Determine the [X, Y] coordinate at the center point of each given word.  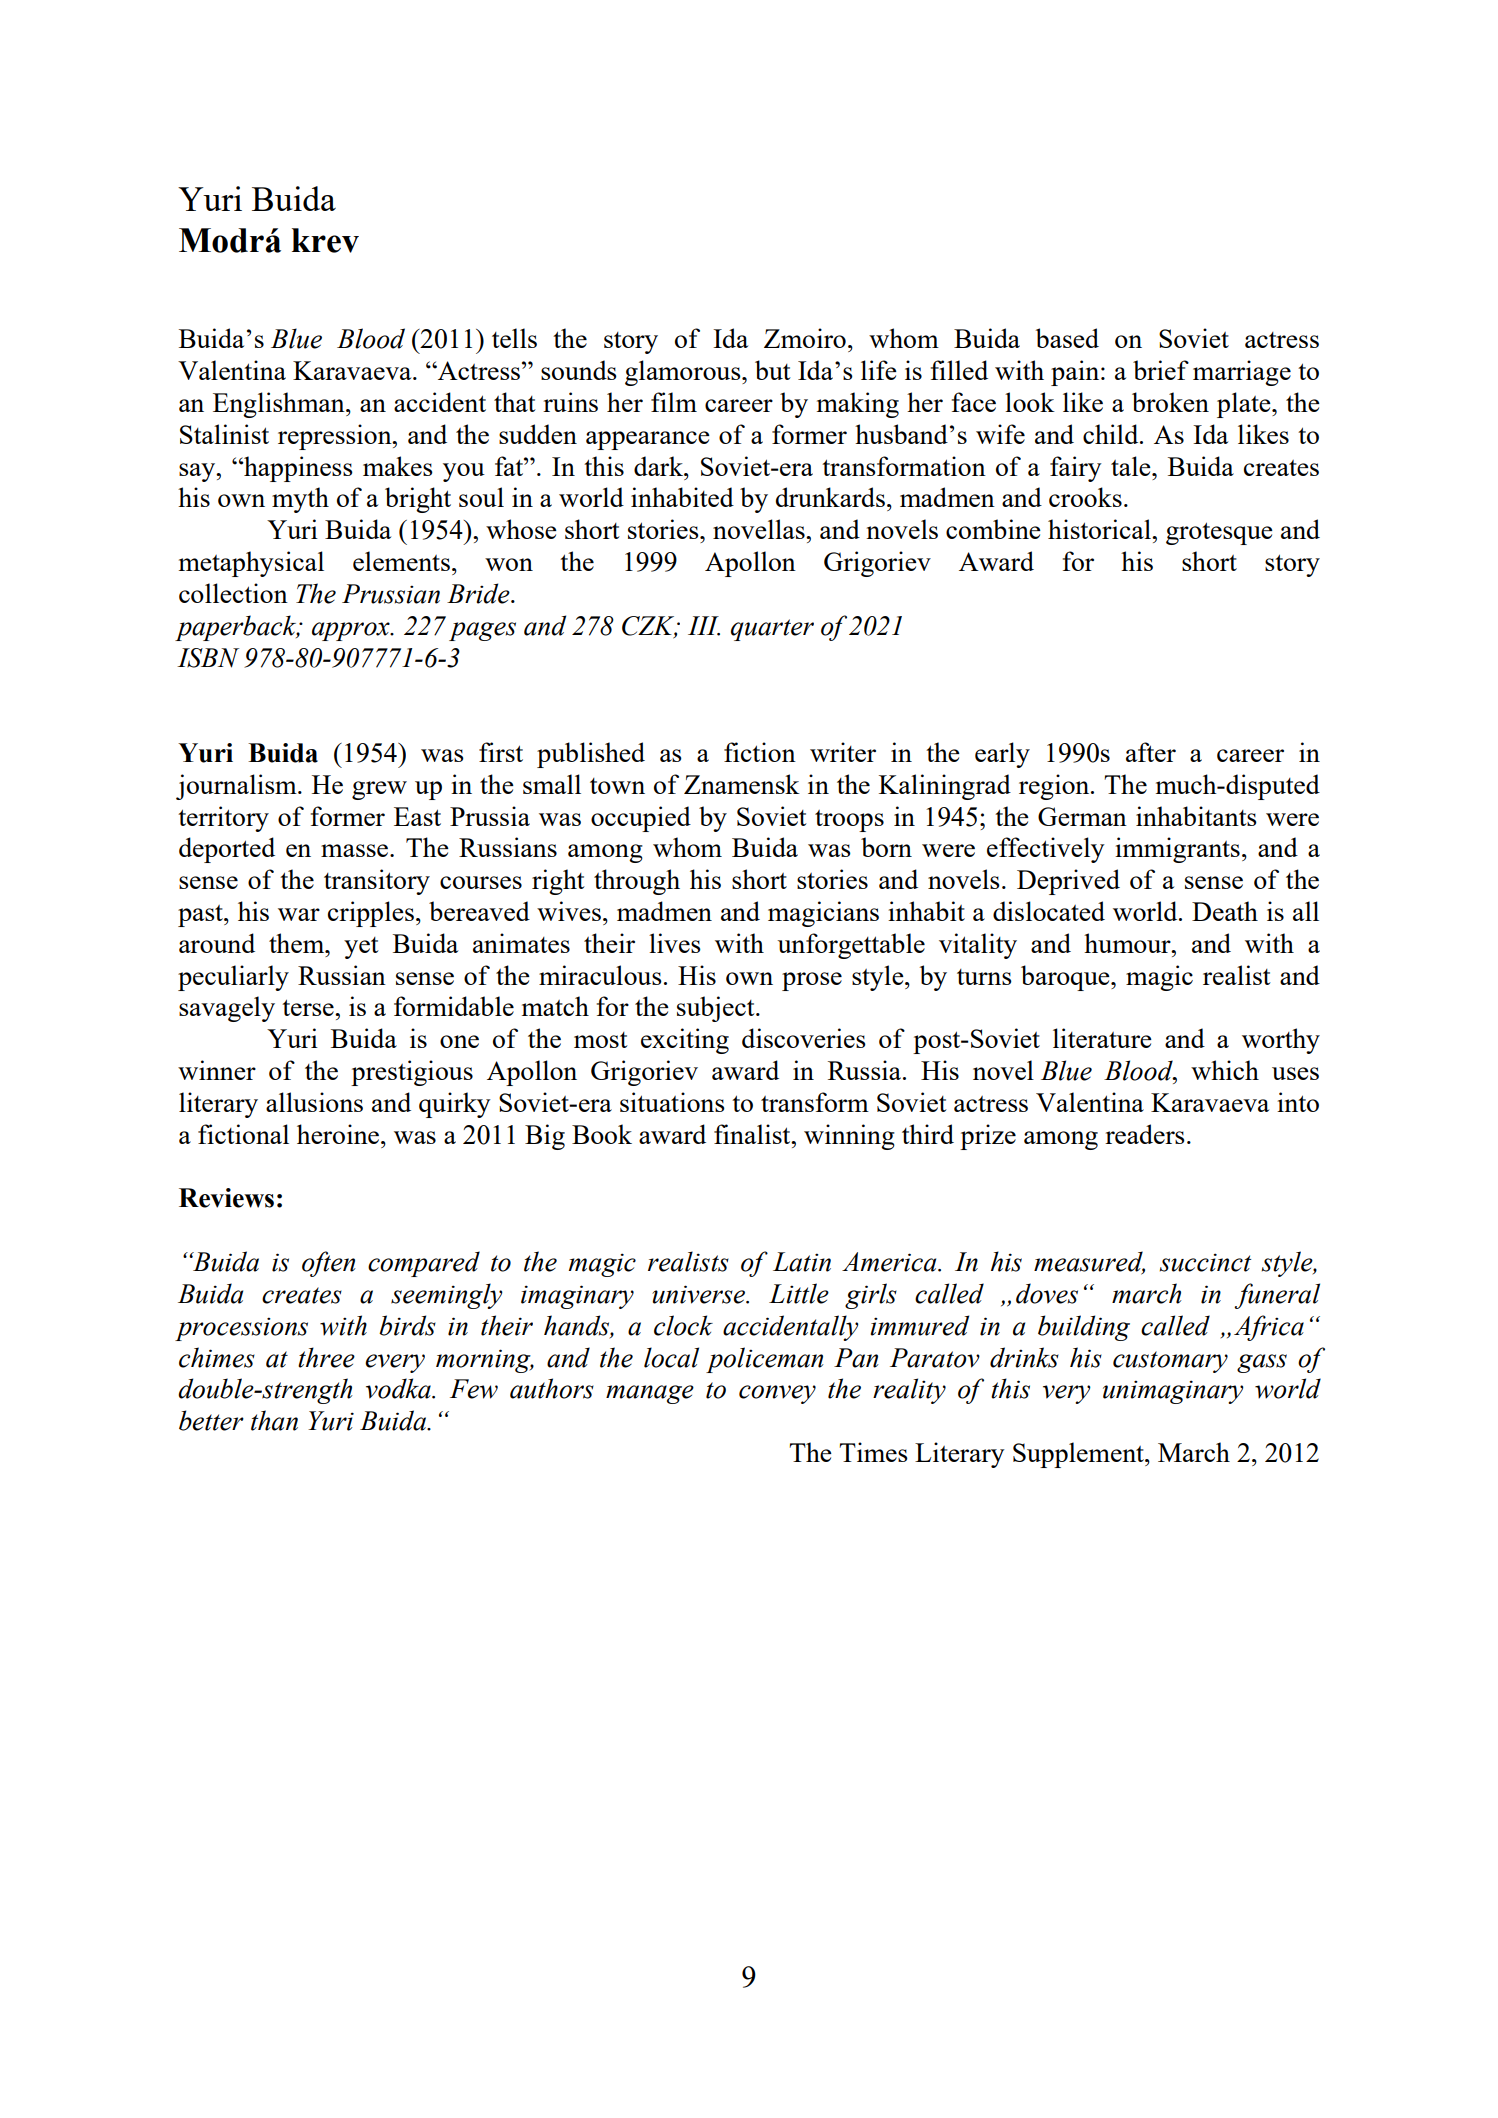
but [773, 370]
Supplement [1079, 1455]
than [274, 1420]
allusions [314, 1102]
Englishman [280, 405]
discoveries [804, 1038]
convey [777, 1394]
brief [1161, 370]
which [1225, 1070]
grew [379, 790]
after [1151, 752]
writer [843, 752]
